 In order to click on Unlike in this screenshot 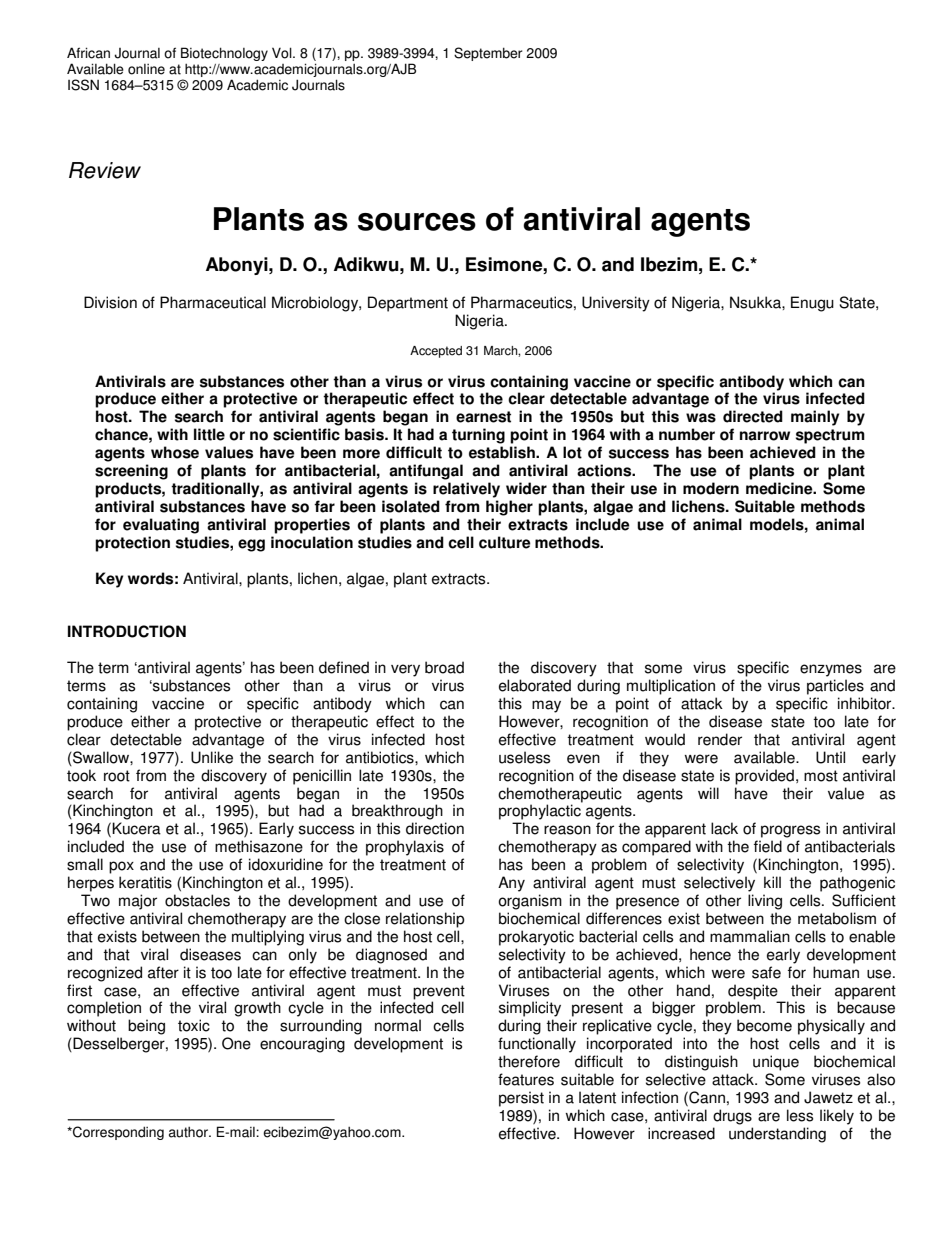, I will do `click(212, 757)`.
